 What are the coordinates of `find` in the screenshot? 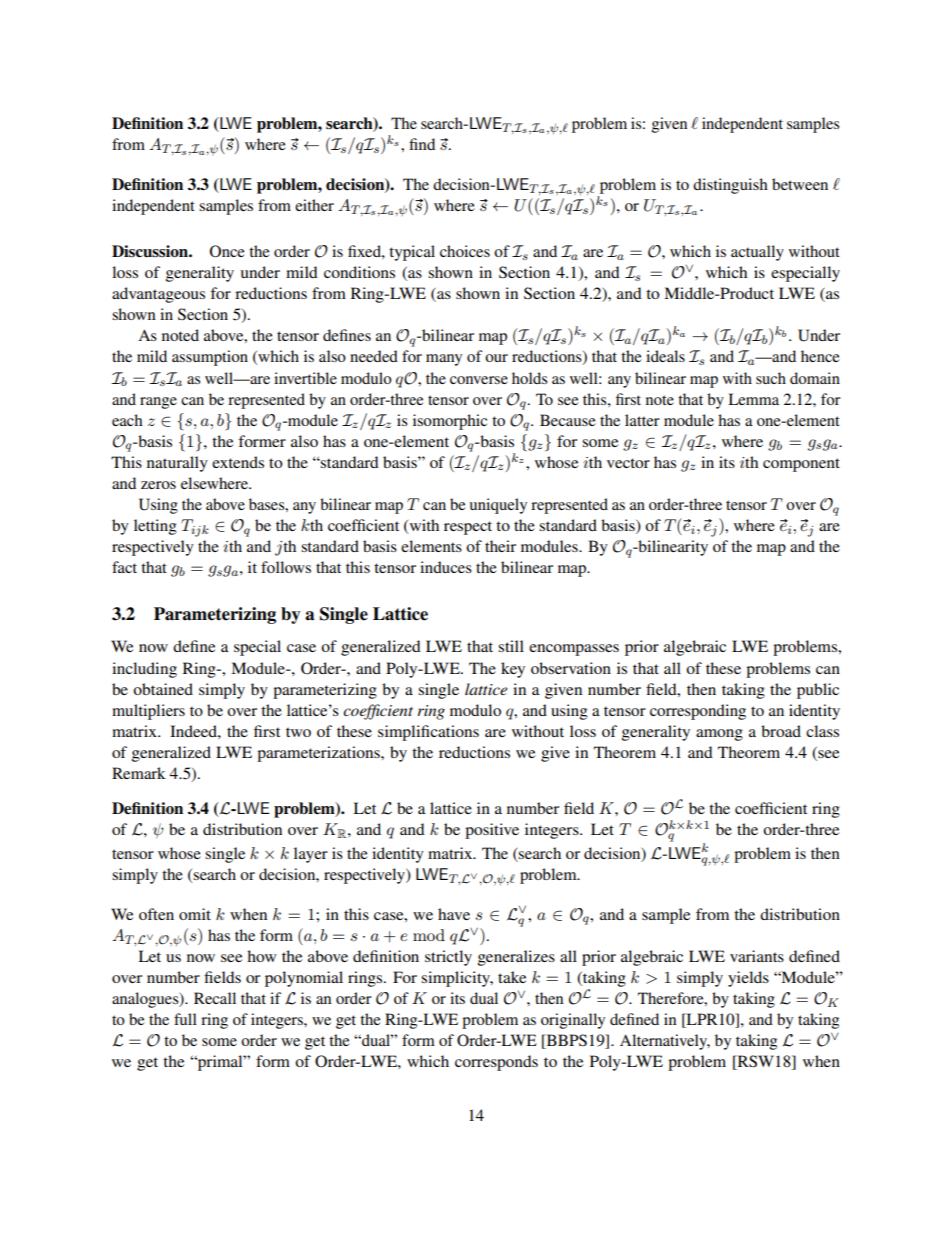 It's located at (422, 144).
